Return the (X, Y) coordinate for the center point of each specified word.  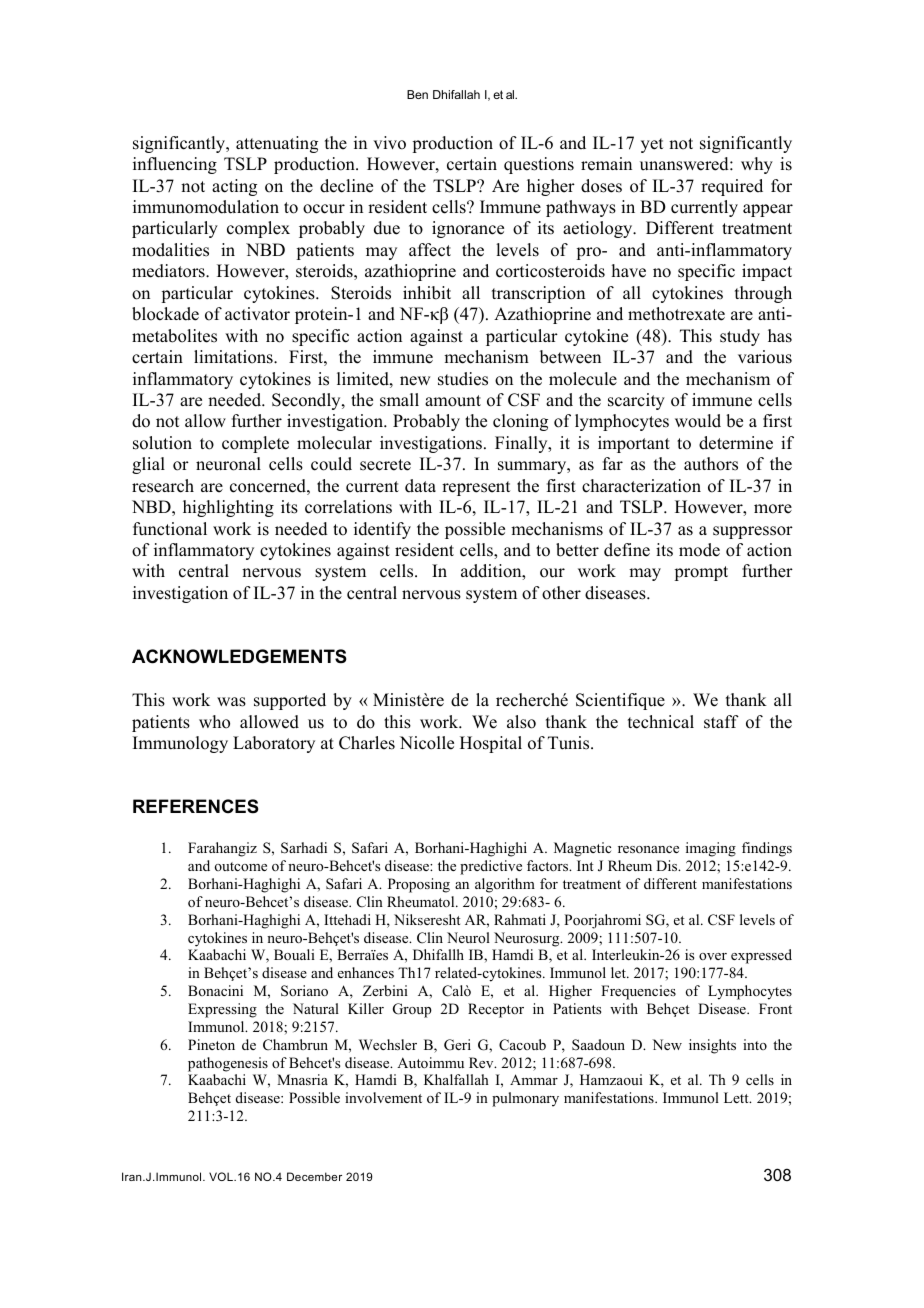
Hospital (491, 744)
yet (652, 145)
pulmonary (525, 1099)
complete (255, 444)
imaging (711, 849)
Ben (417, 94)
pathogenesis (228, 1064)
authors (711, 464)
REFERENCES (196, 806)
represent (476, 488)
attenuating (277, 144)
